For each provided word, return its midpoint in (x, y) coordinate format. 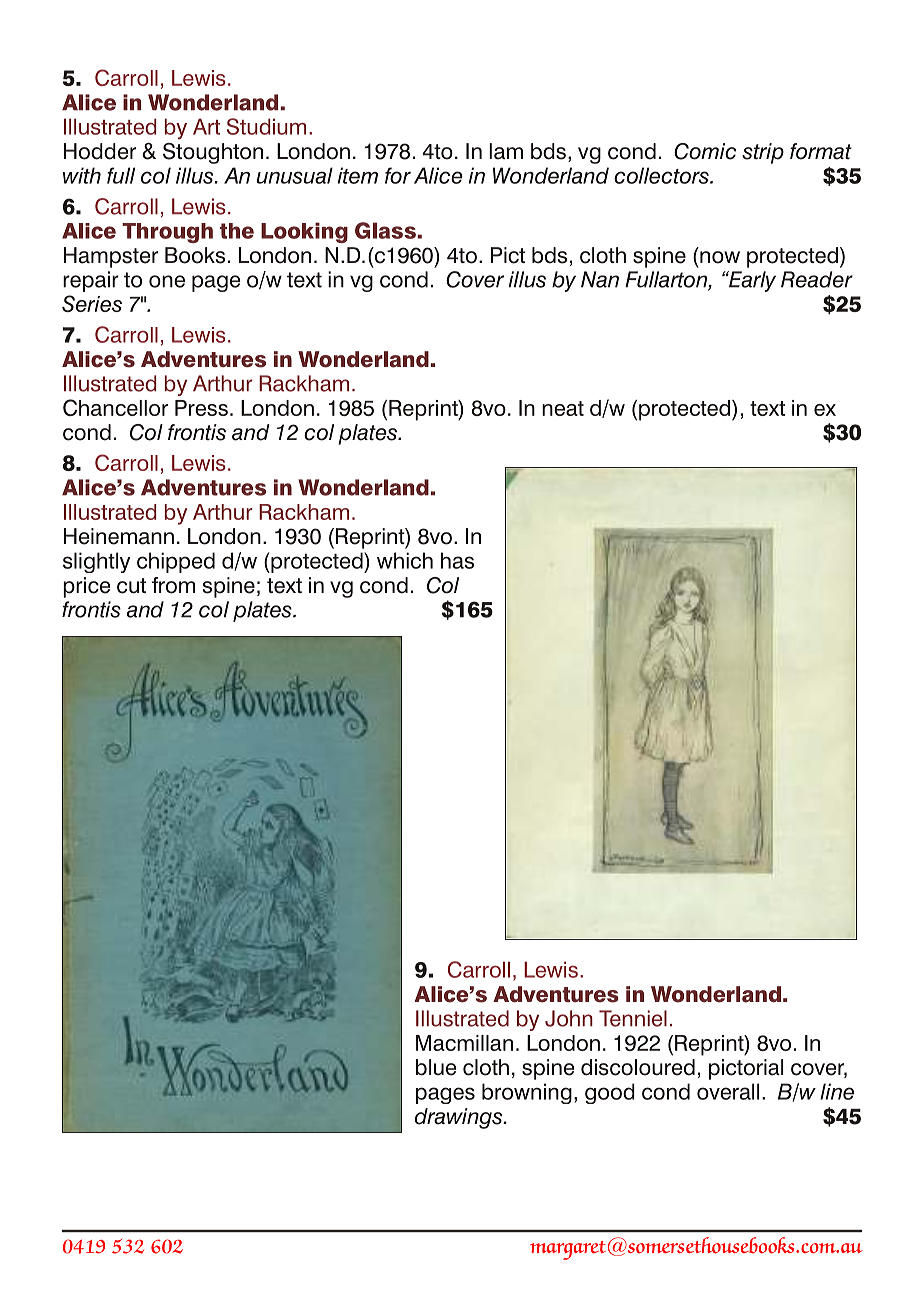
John (569, 1018)
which (405, 560)
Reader (817, 279)
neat (563, 408)
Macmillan (464, 1043)
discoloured (638, 1067)
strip (763, 153)
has (457, 560)
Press (201, 408)
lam (506, 151)
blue (436, 1067)
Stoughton (213, 153)
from (173, 585)
